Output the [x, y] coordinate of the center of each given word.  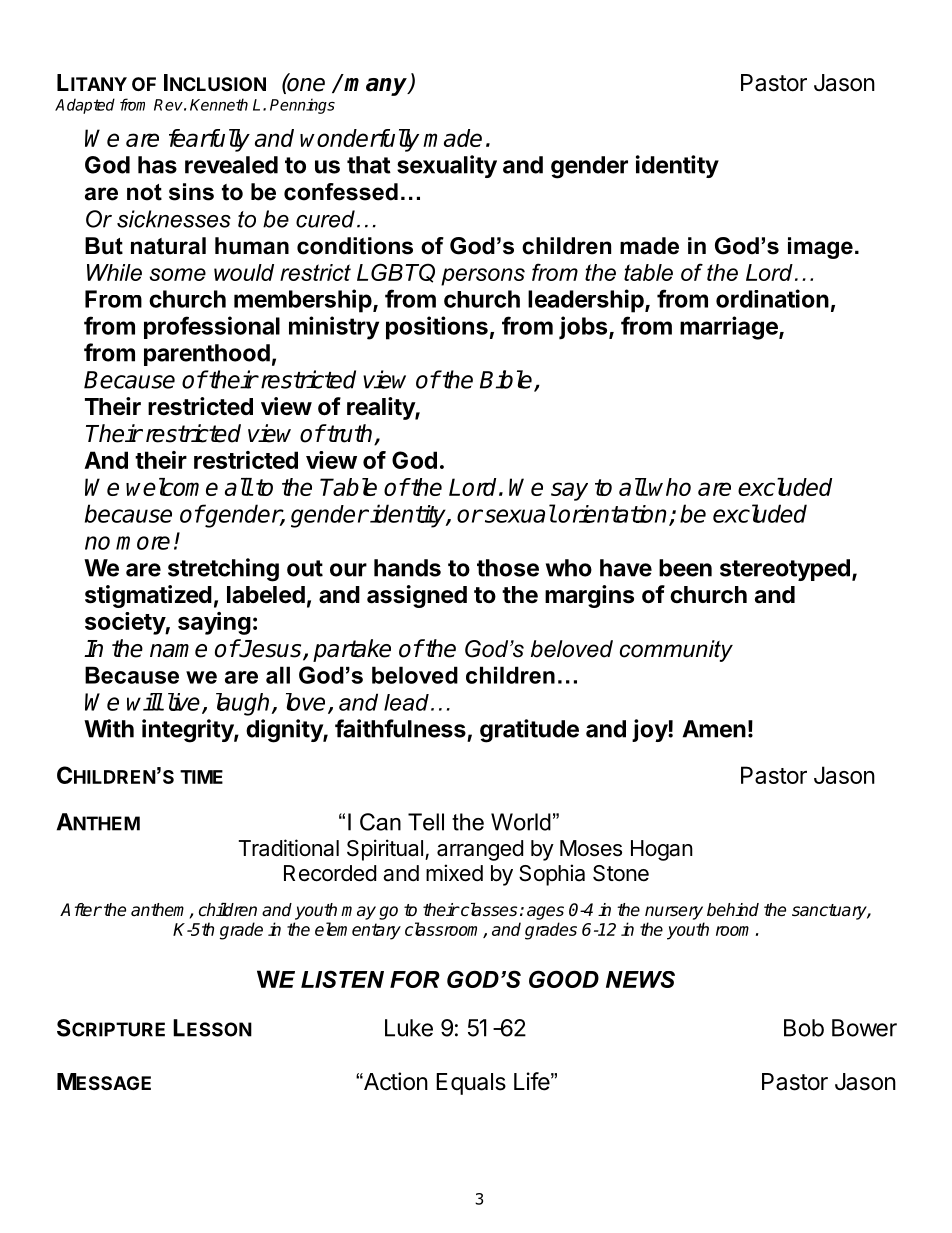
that [369, 165]
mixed [454, 873]
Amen [714, 729]
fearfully [209, 140]
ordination [772, 298]
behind [733, 910]
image [820, 248]
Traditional [289, 848]
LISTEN [342, 979]
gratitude [529, 731]
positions [437, 328]
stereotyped [785, 570]
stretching [223, 570]
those [508, 568]
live [184, 702]
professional [212, 327]
